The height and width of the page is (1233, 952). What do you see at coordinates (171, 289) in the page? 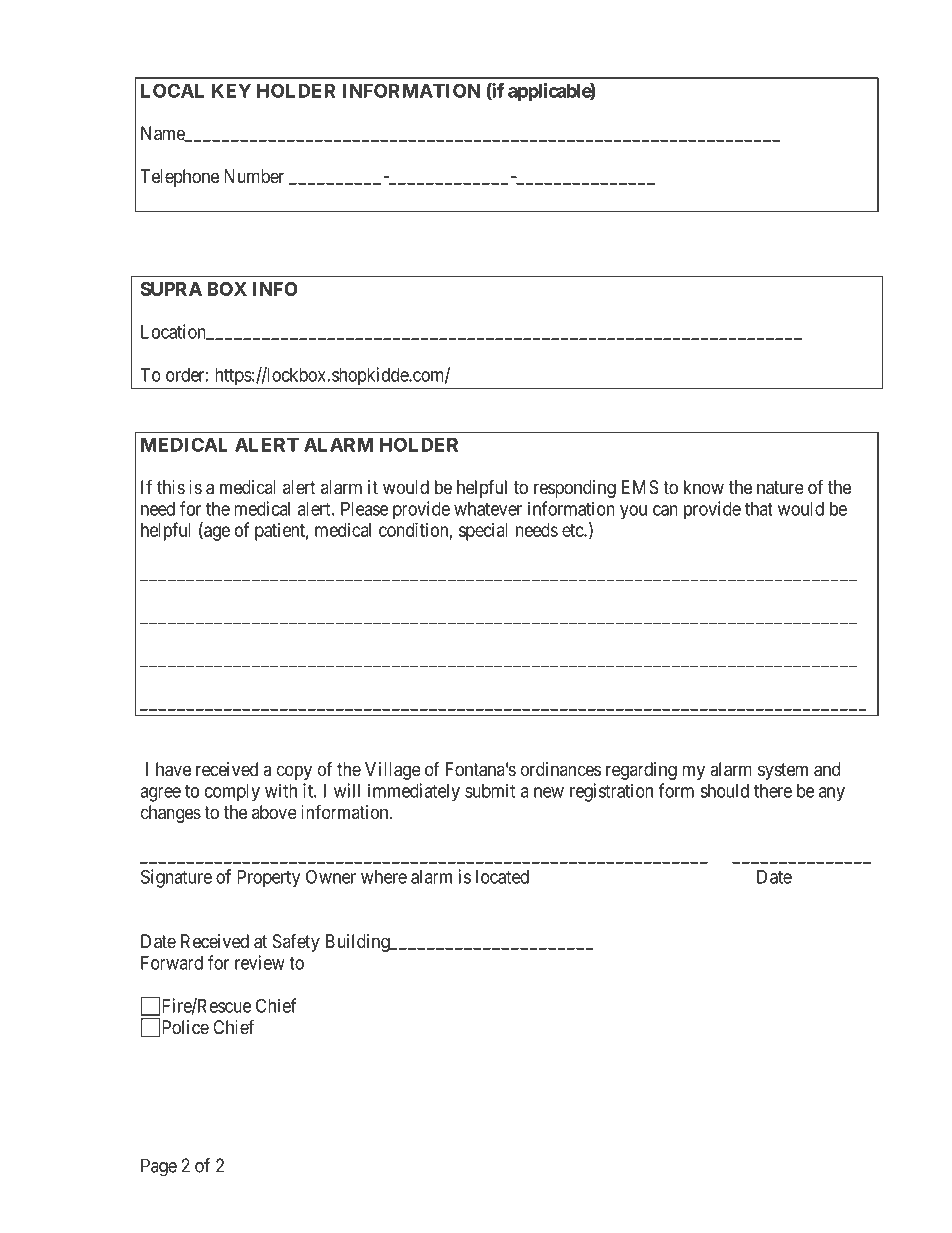
I see `SUPRA` at bounding box center [171, 289].
